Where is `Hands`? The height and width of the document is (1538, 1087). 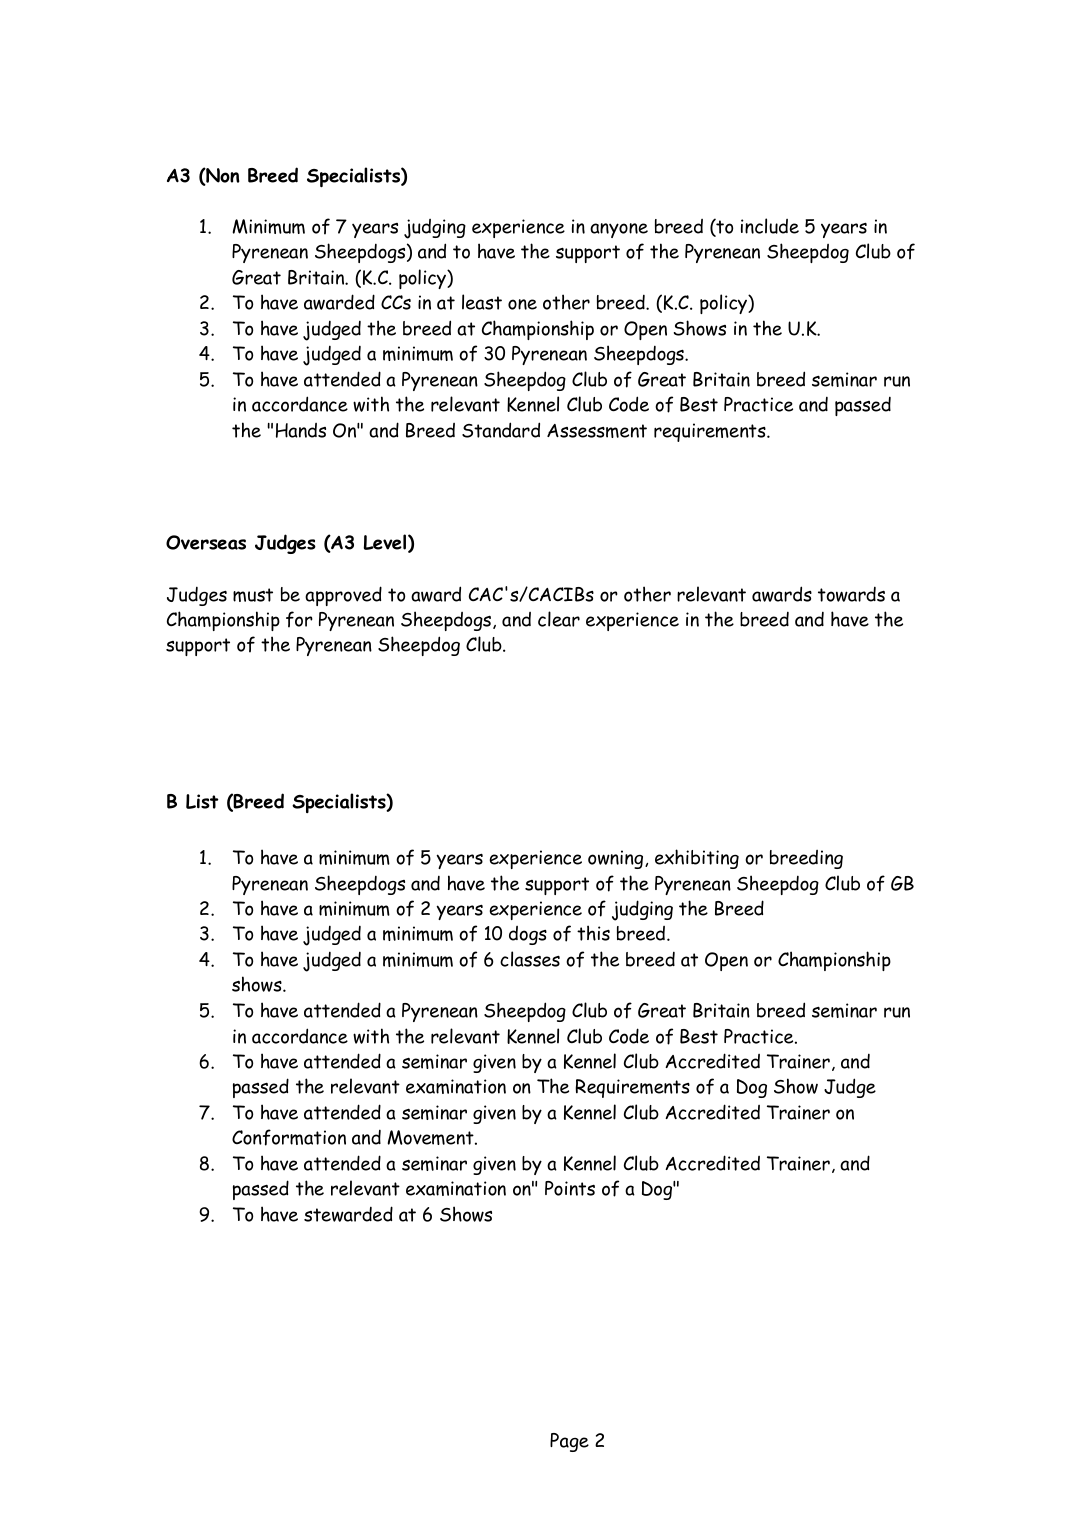 Hands is located at coordinates (301, 430).
